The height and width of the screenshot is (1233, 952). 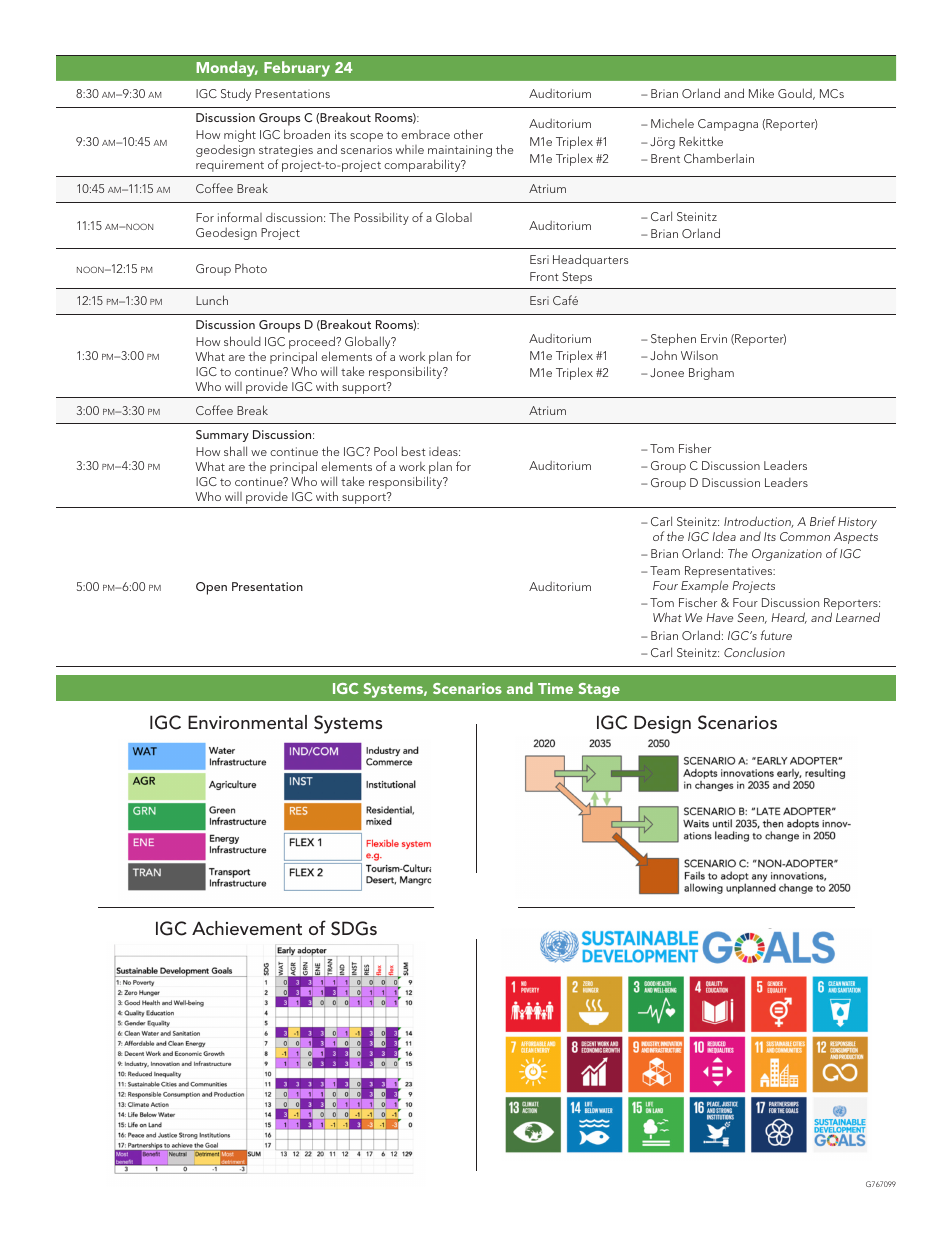 I want to click on Team, so click(x=665, y=570).
